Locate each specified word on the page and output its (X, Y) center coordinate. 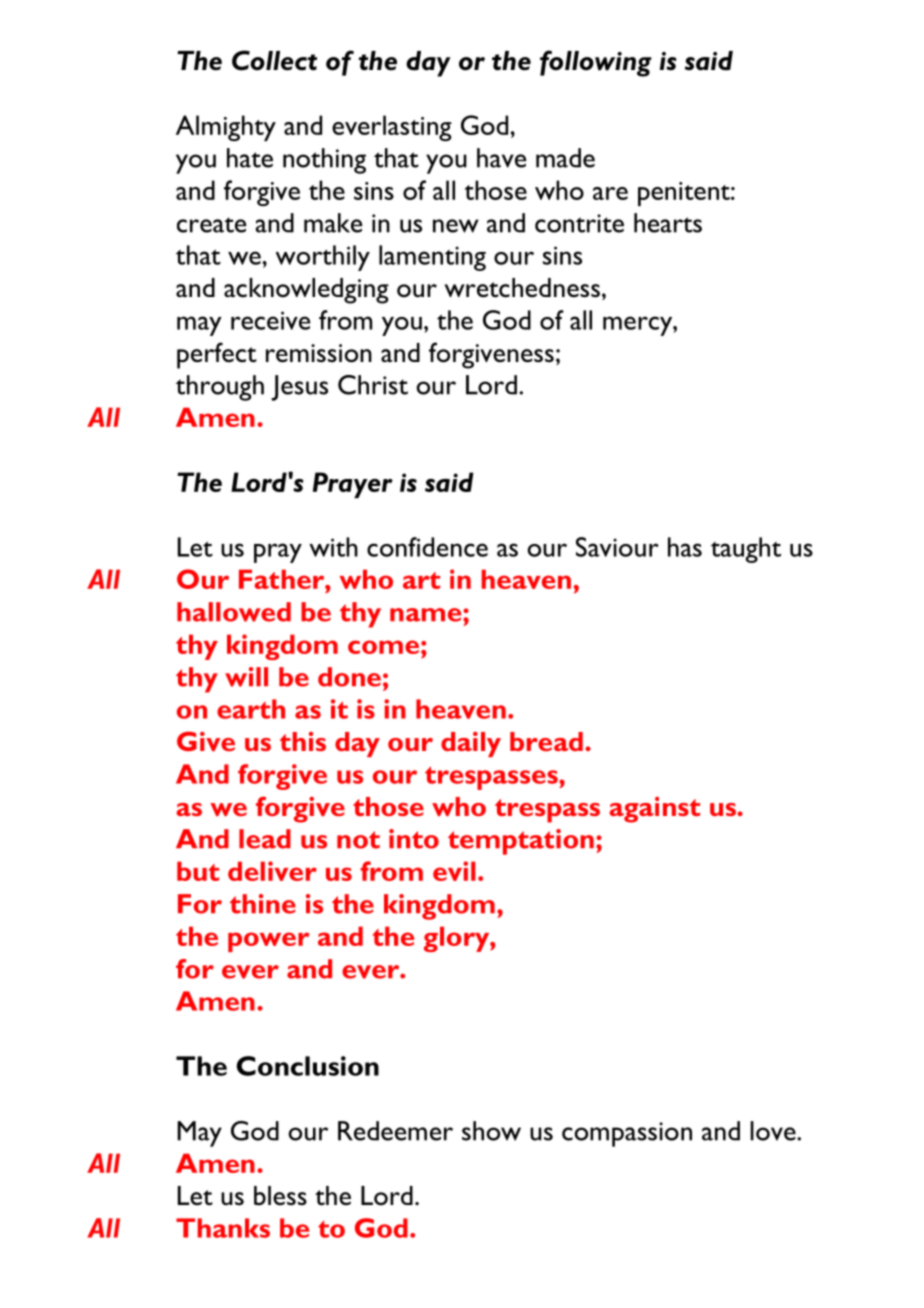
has (685, 547)
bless (280, 1195)
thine (263, 904)
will (246, 677)
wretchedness (522, 288)
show (491, 1131)
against (655, 810)
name (427, 615)
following (596, 63)
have (501, 158)
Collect (274, 60)
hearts (668, 223)
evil (454, 871)
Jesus (299, 388)
